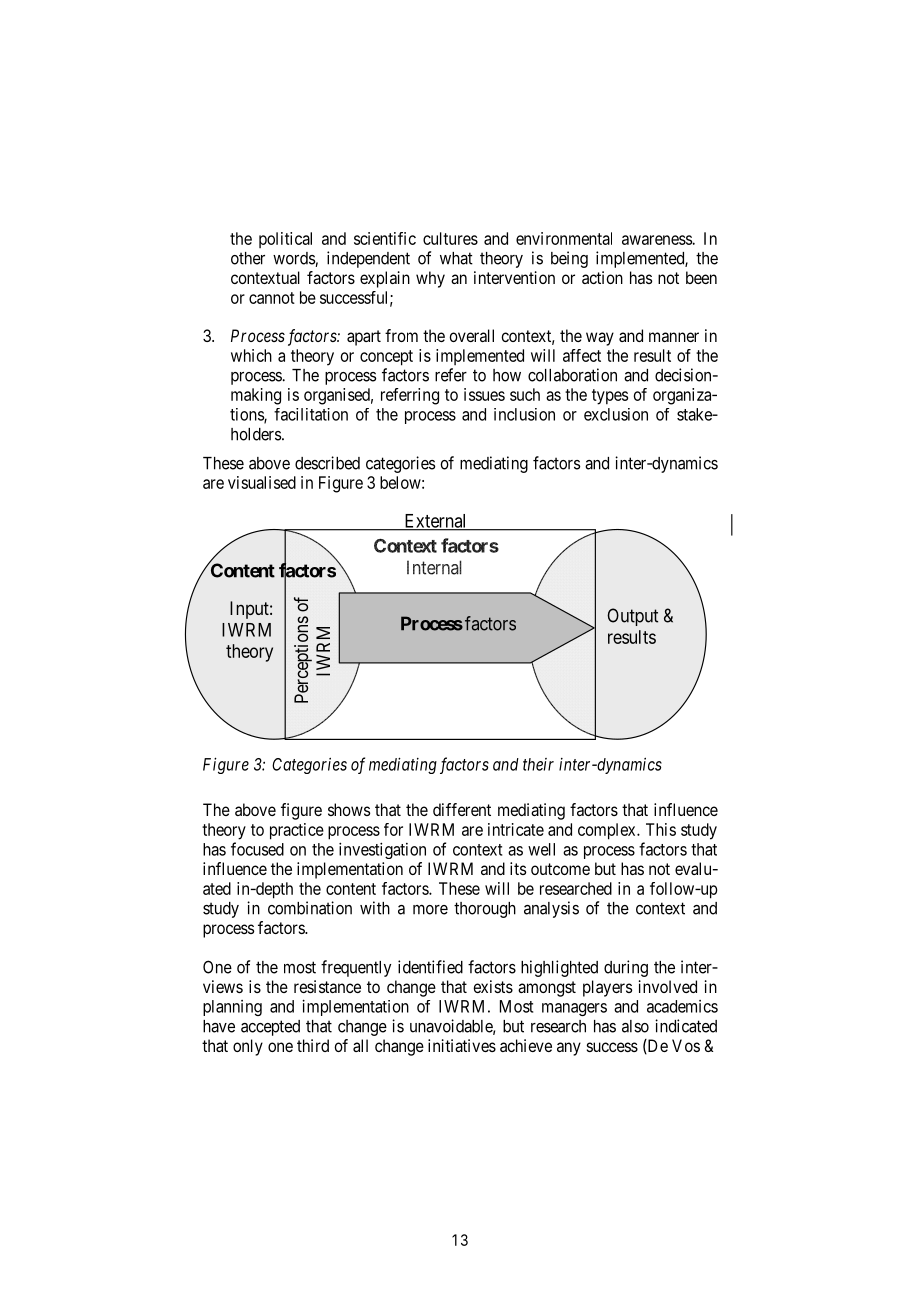 The width and height of the screenshot is (924, 1308). I want to click on accepted, so click(270, 1028).
